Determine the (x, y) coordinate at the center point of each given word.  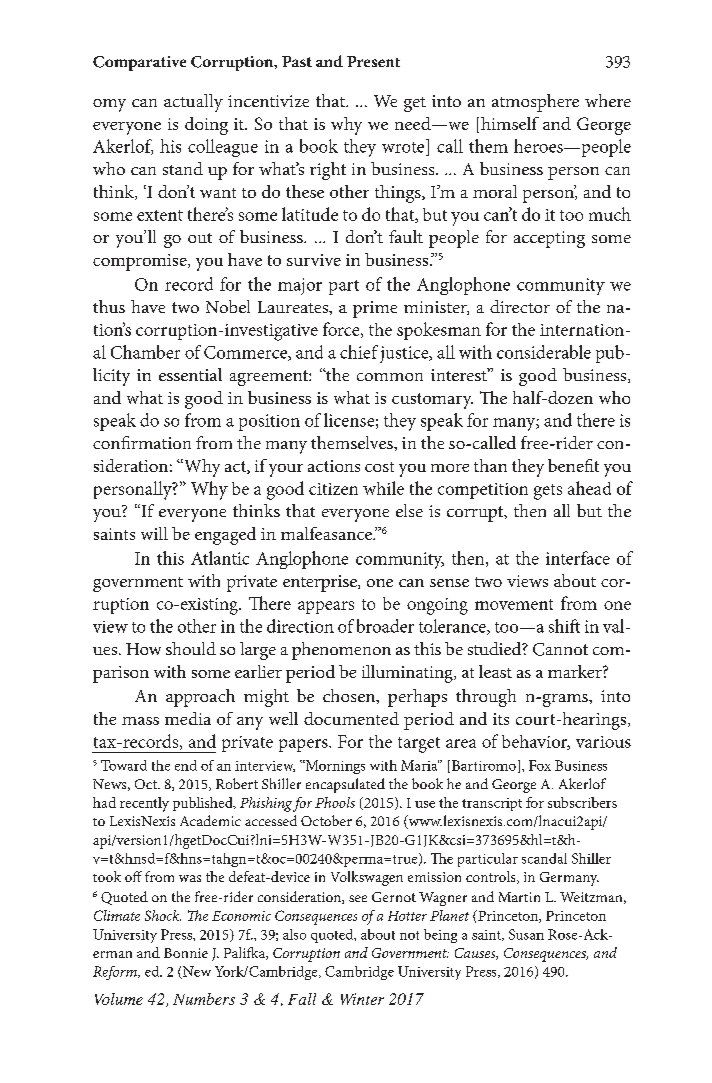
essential (190, 374)
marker (576, 671)
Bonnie (186, 953)
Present (373, 61)
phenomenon (341, 651)
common (390, 377)
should (191, 648)
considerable (544, 352)
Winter (362, 999)
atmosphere (535, 103)
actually (193, 103)
